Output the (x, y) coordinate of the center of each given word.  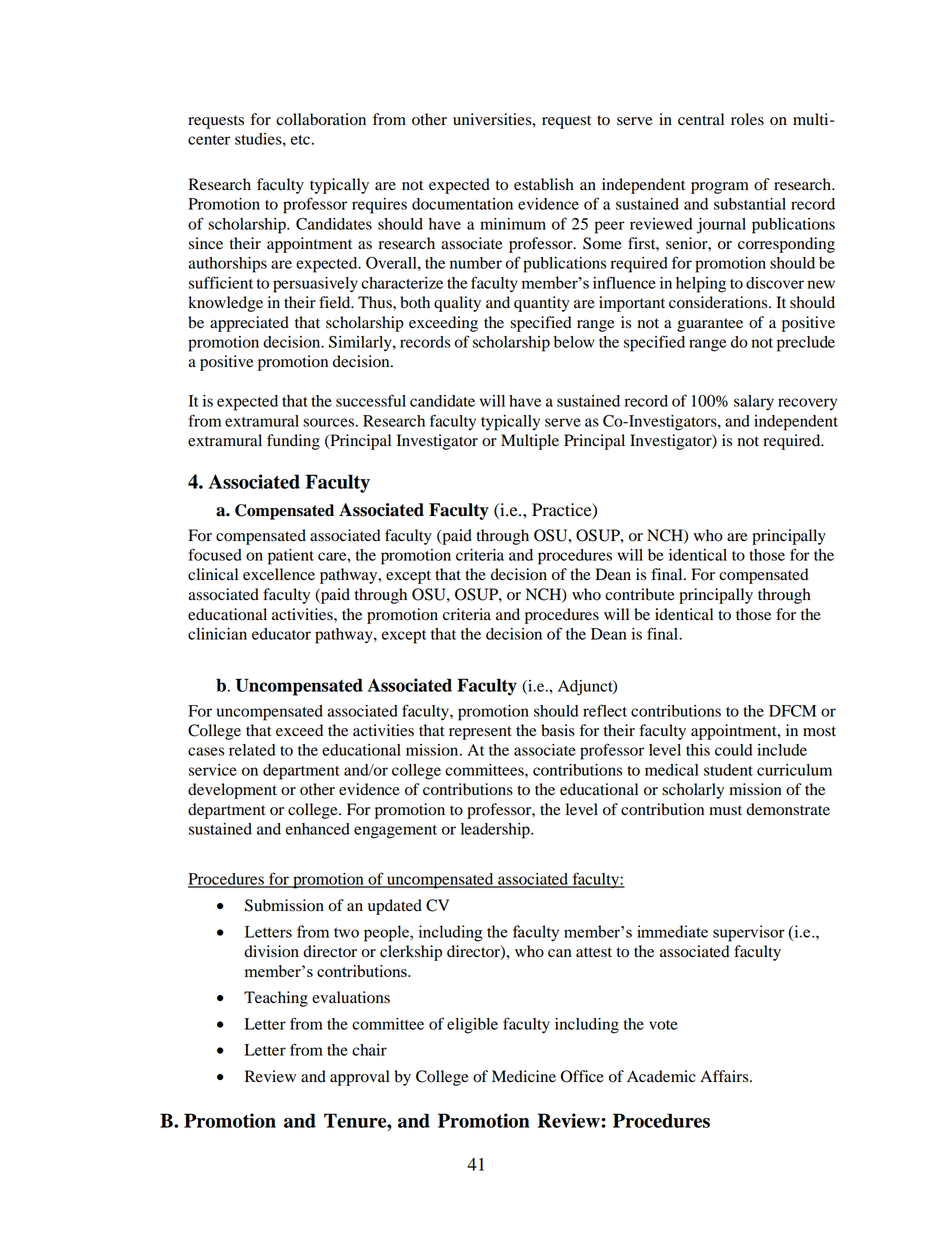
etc (300, 140)
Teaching (276, 999)
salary (754, 403)
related (252, 750)
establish (544, 184)
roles (747, 119)
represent (480, 733)
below (574, 342)
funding (293, 442)
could (734, 750)
